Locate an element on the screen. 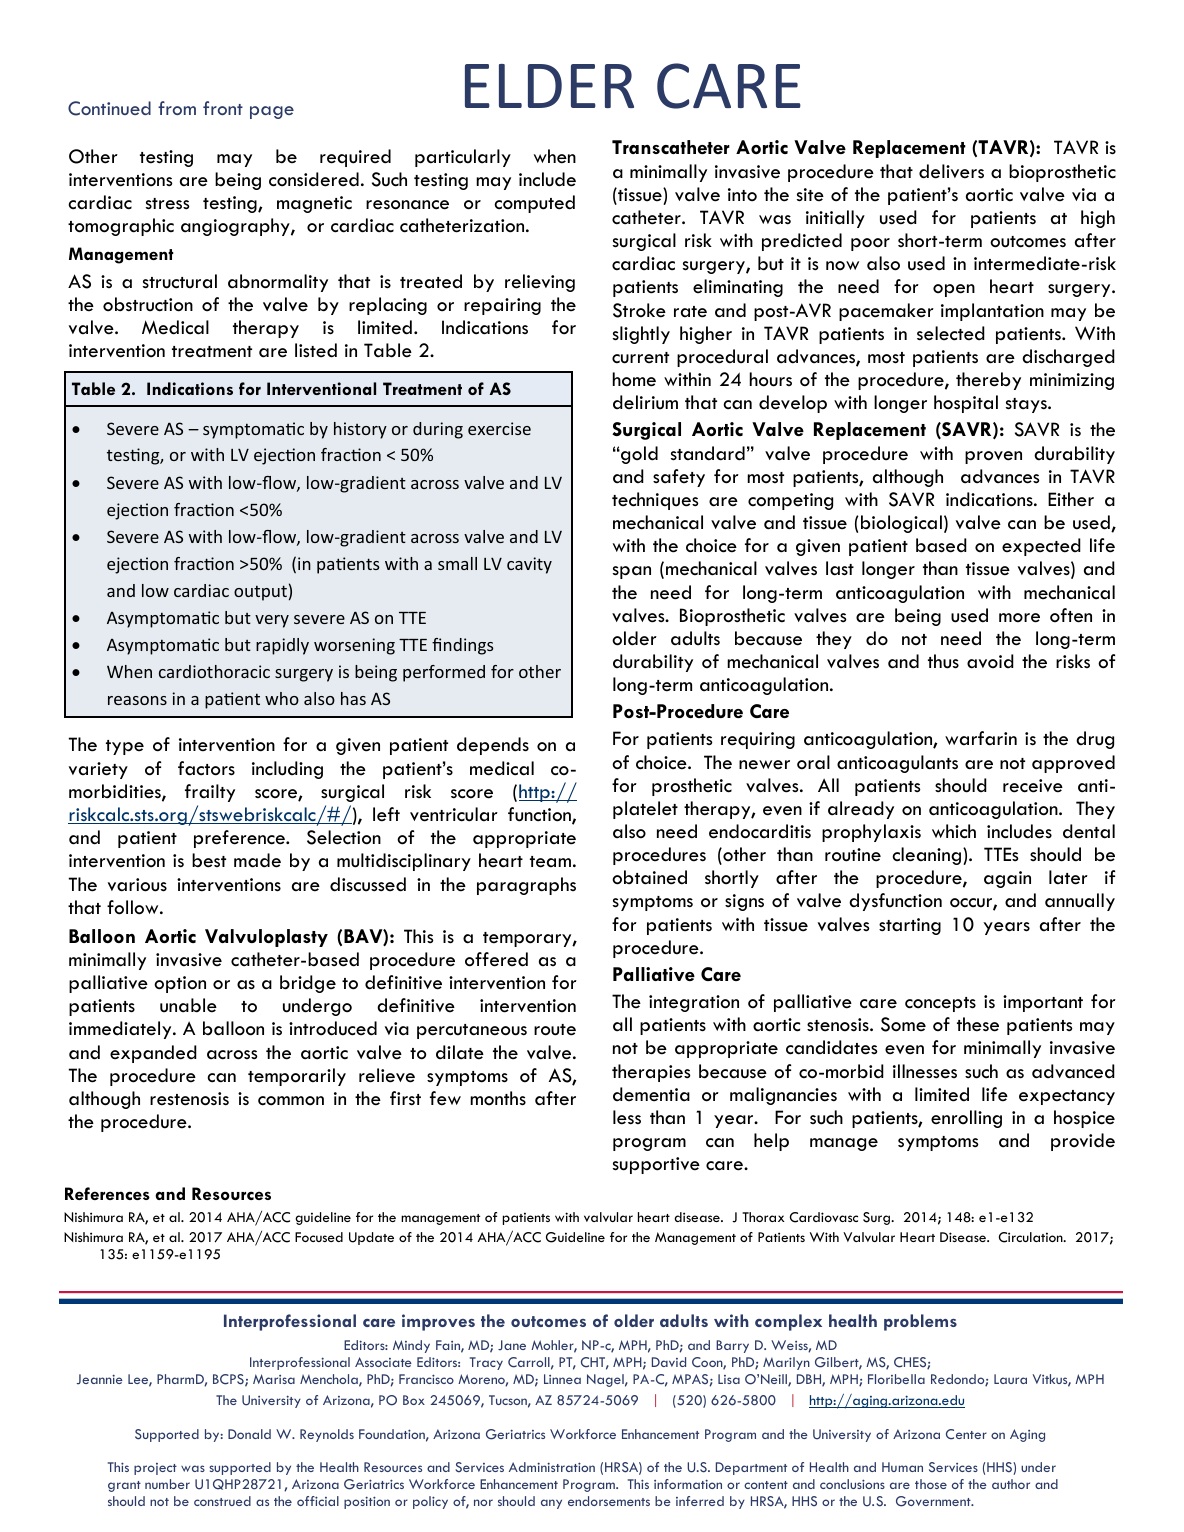 The width and height of the screenshot is (1184, 1532). ELDER is located at coordinates (549, 86).
